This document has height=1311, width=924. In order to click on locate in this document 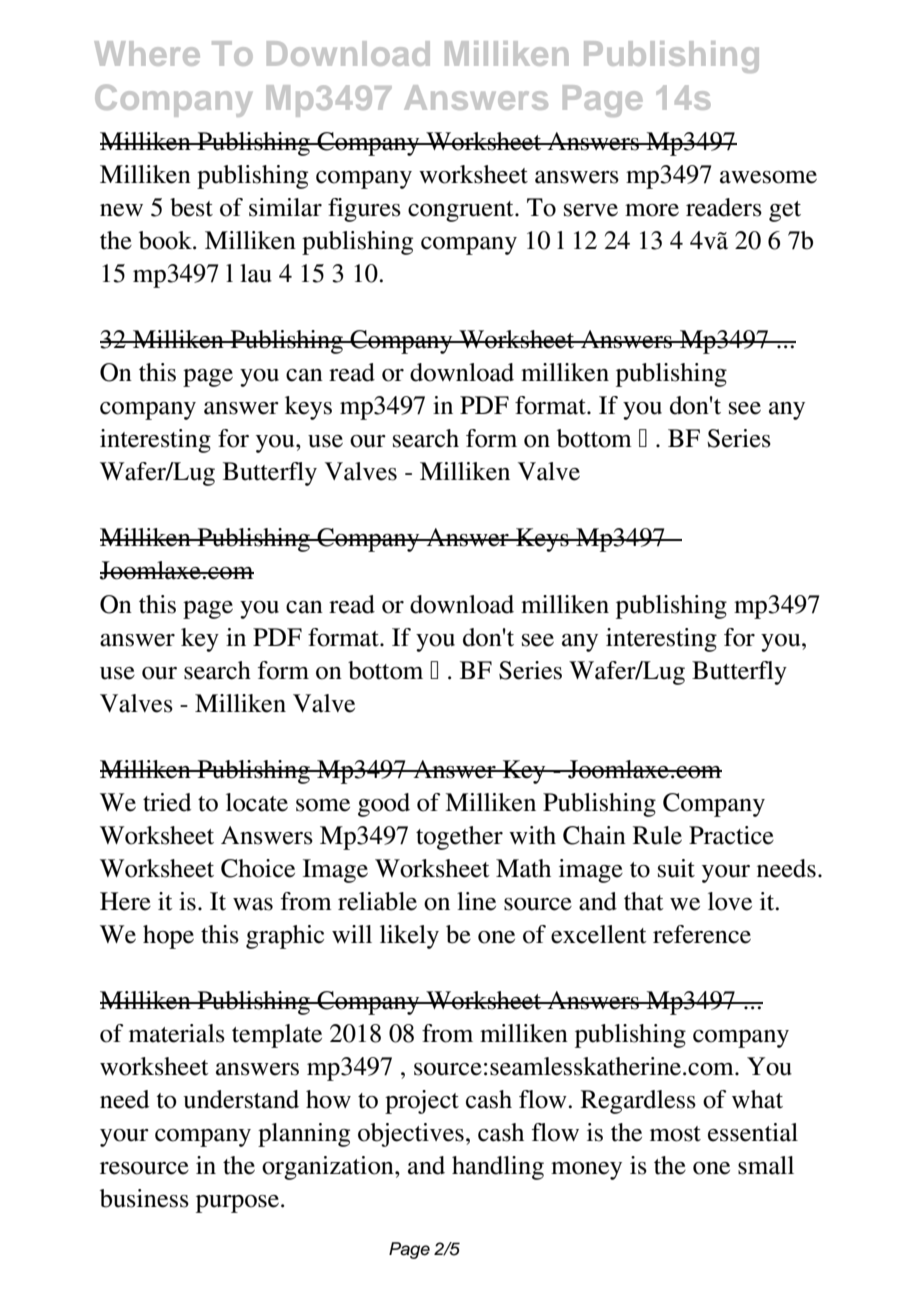, I will do `click(257, 802)`.
